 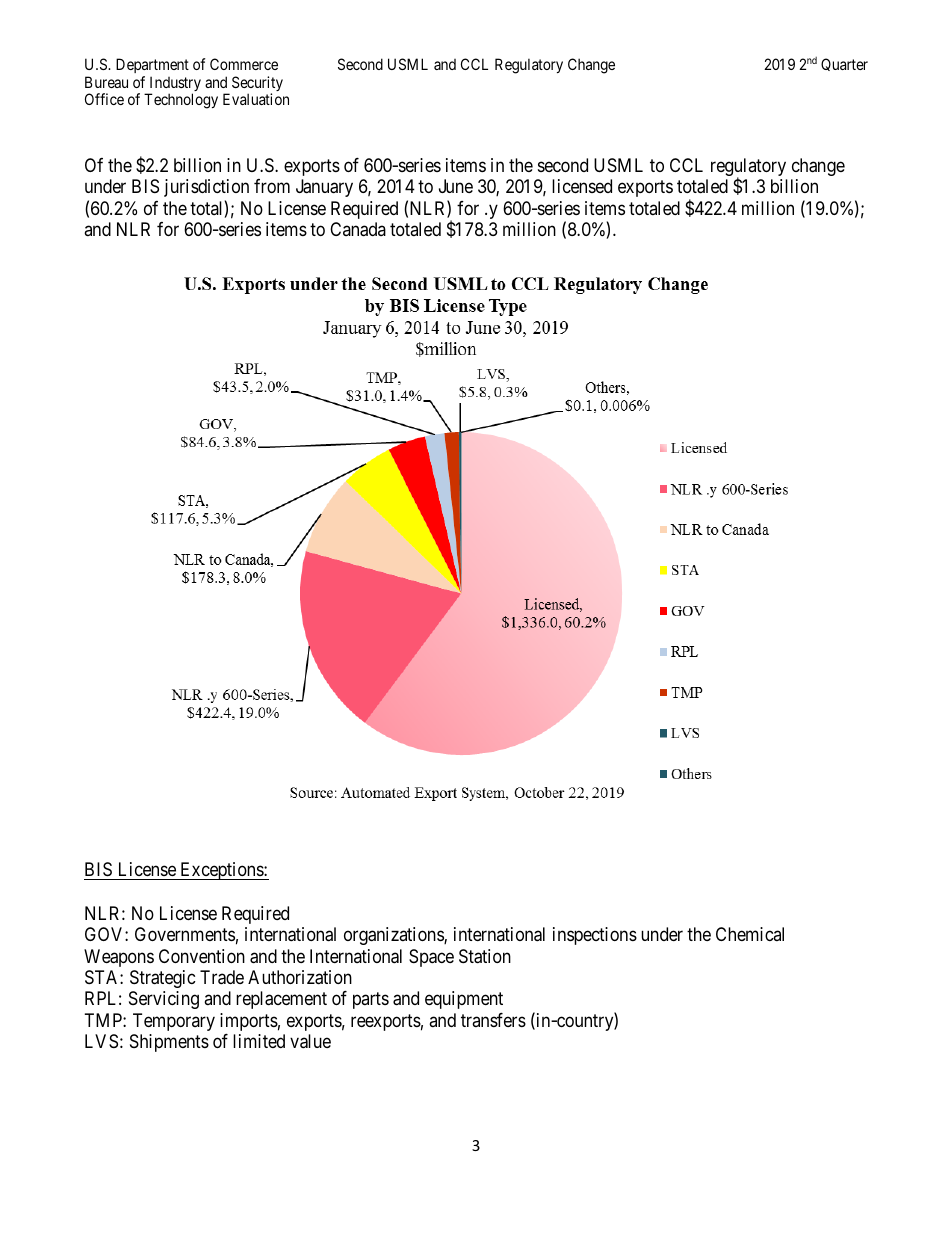 What do you see at coordinates (595, 936) in the image?
I see `inspections` at bounding box center [595, 936].
